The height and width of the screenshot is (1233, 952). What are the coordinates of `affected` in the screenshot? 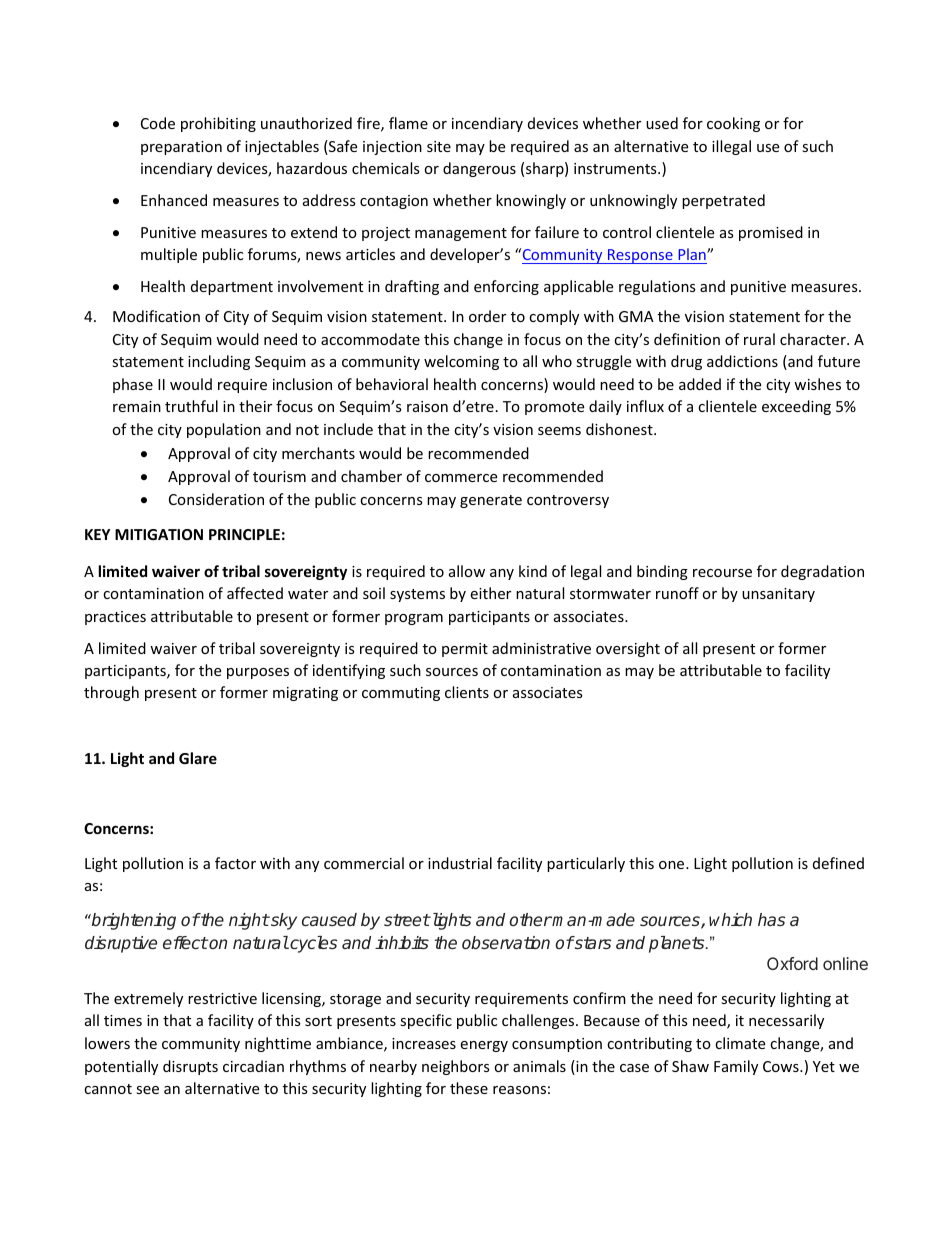 It's located at (255, 593).
